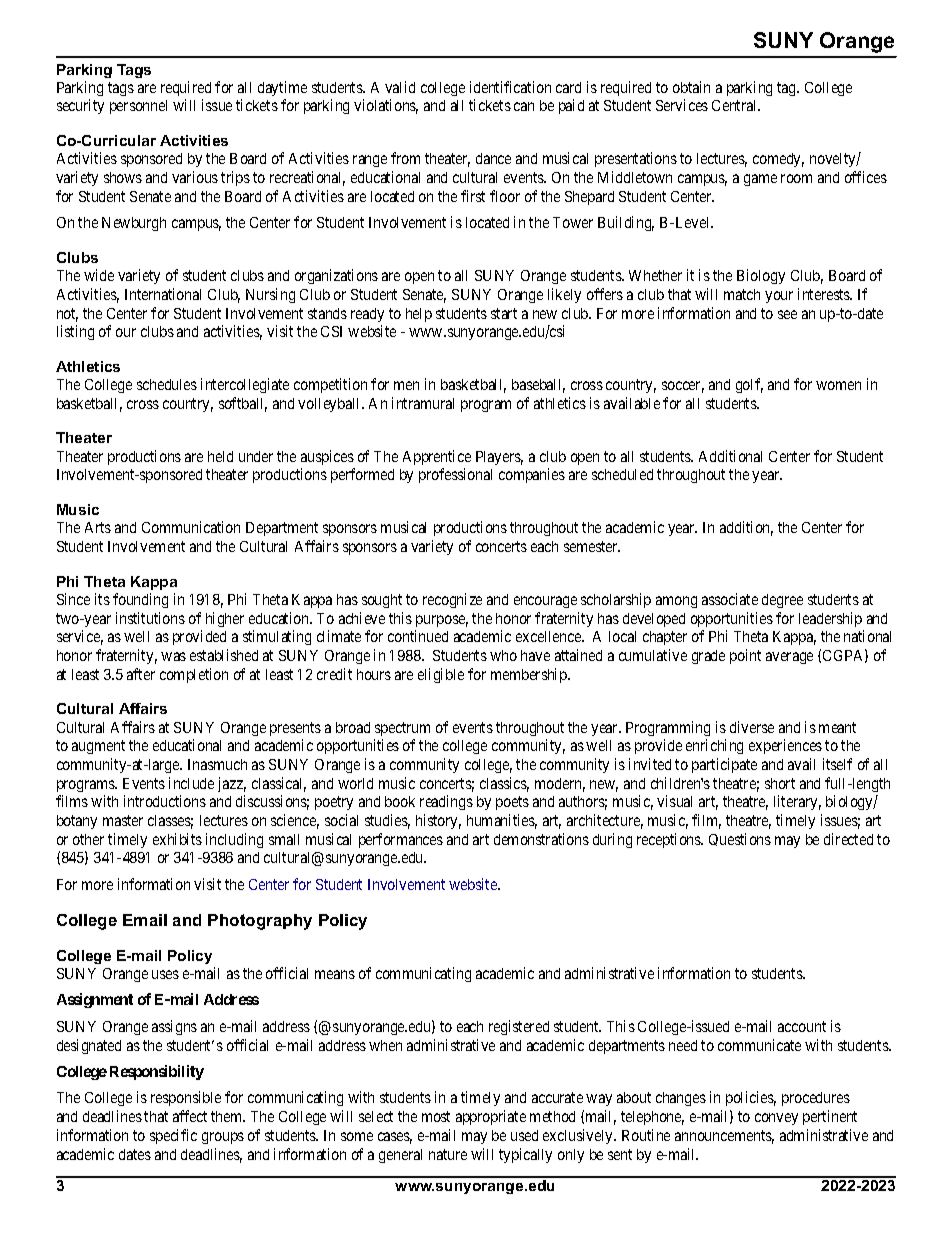 The width and height of the screenshot is (952, 1233). Describe the element at coordinates (138, 107) in the screenshot. I see `personnel` at that location.
